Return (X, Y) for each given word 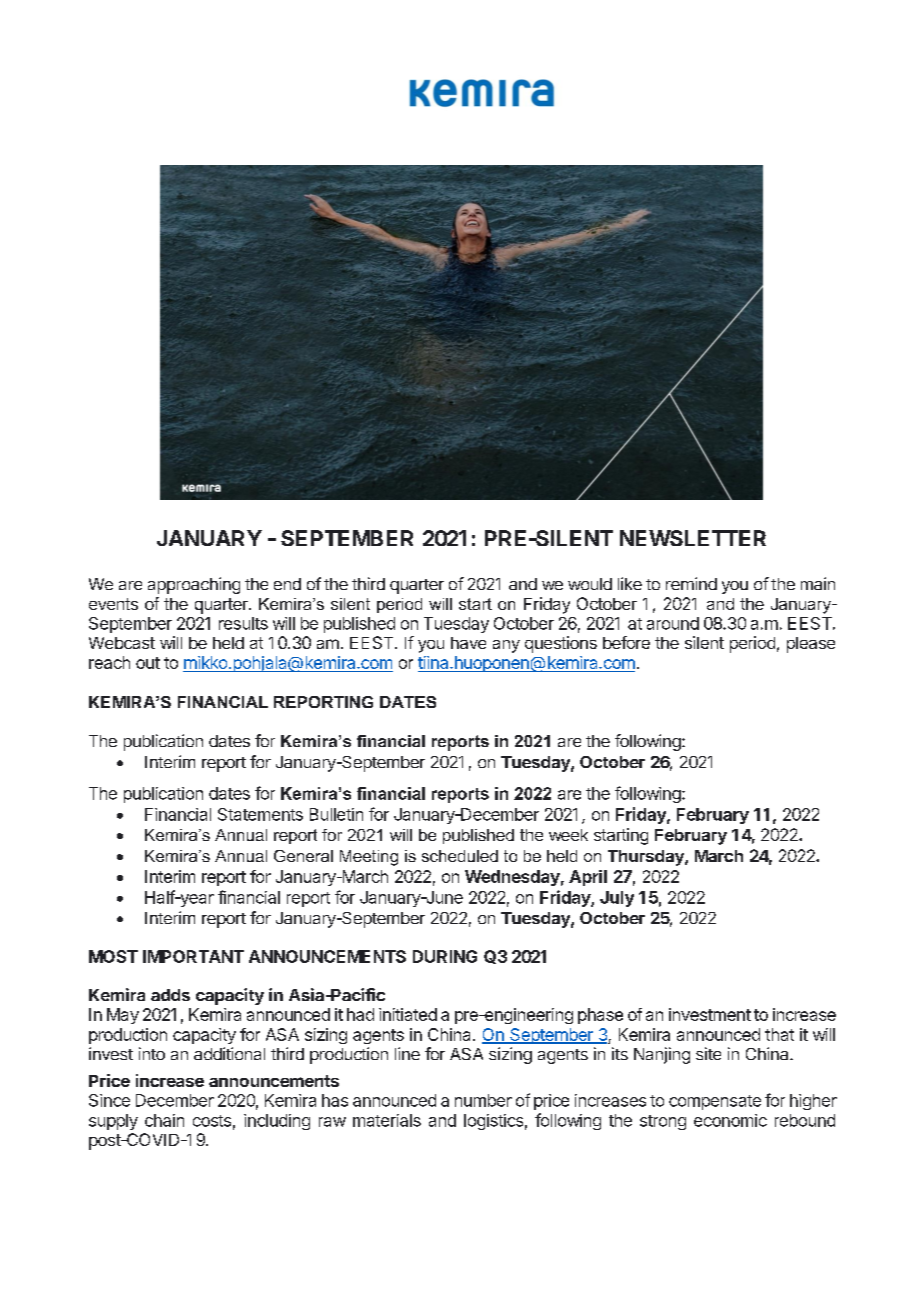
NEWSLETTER (693, 538)
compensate (715, 1102)
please (811, 645)
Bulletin (336, 814)
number (483, 1100)
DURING (445, 956)
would (590, 584)
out (148, 663)
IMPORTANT (193, 956)
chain (164, 1120)
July (617, 899)
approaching (194, 585)
